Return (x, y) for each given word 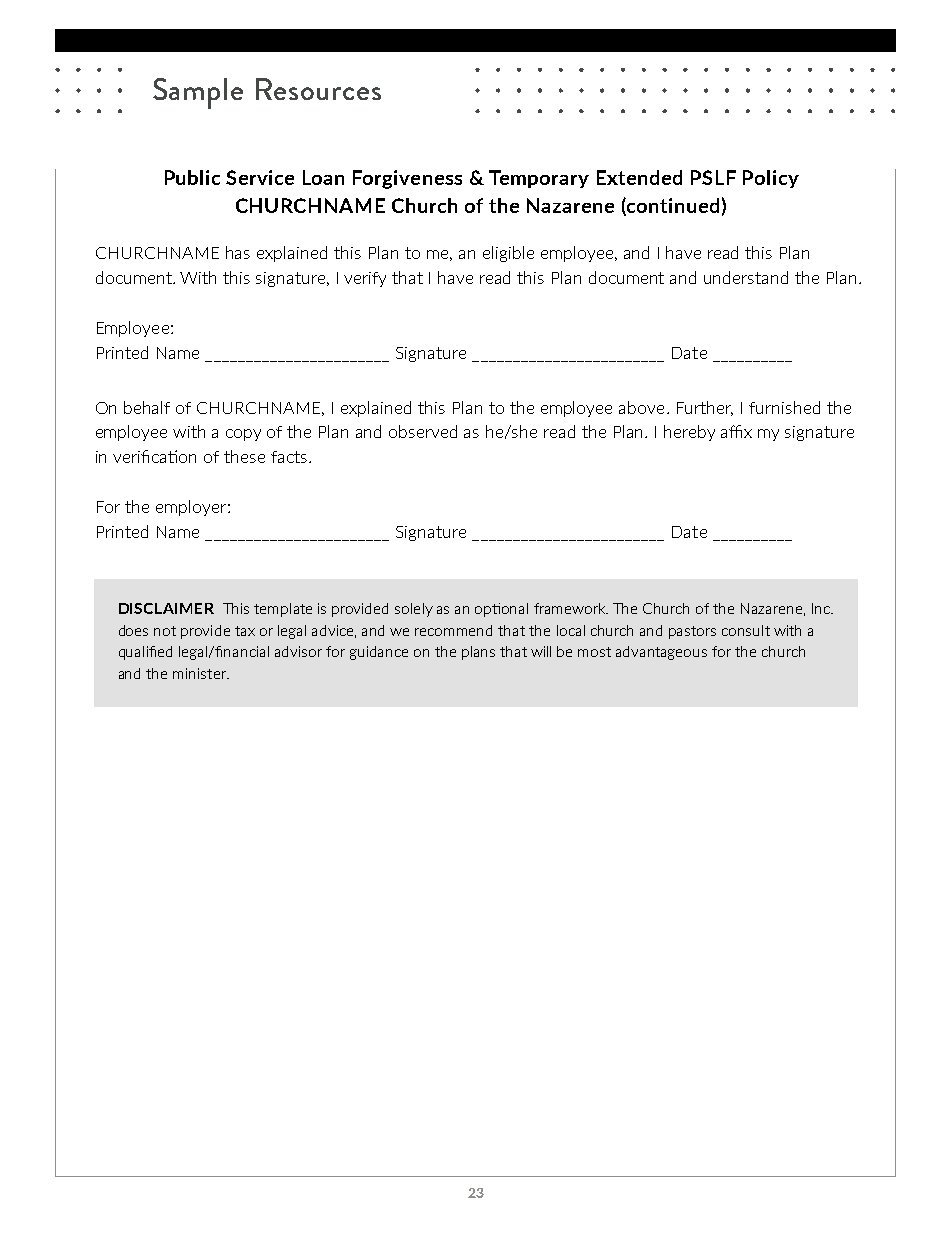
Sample (198, 93)
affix (736, 431)
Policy (771, 179)
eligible (508, 254)
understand (746, 277)
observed (423, 431)
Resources (318, 89)
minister (201, 673)
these (244, 456)
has (238, 252)
